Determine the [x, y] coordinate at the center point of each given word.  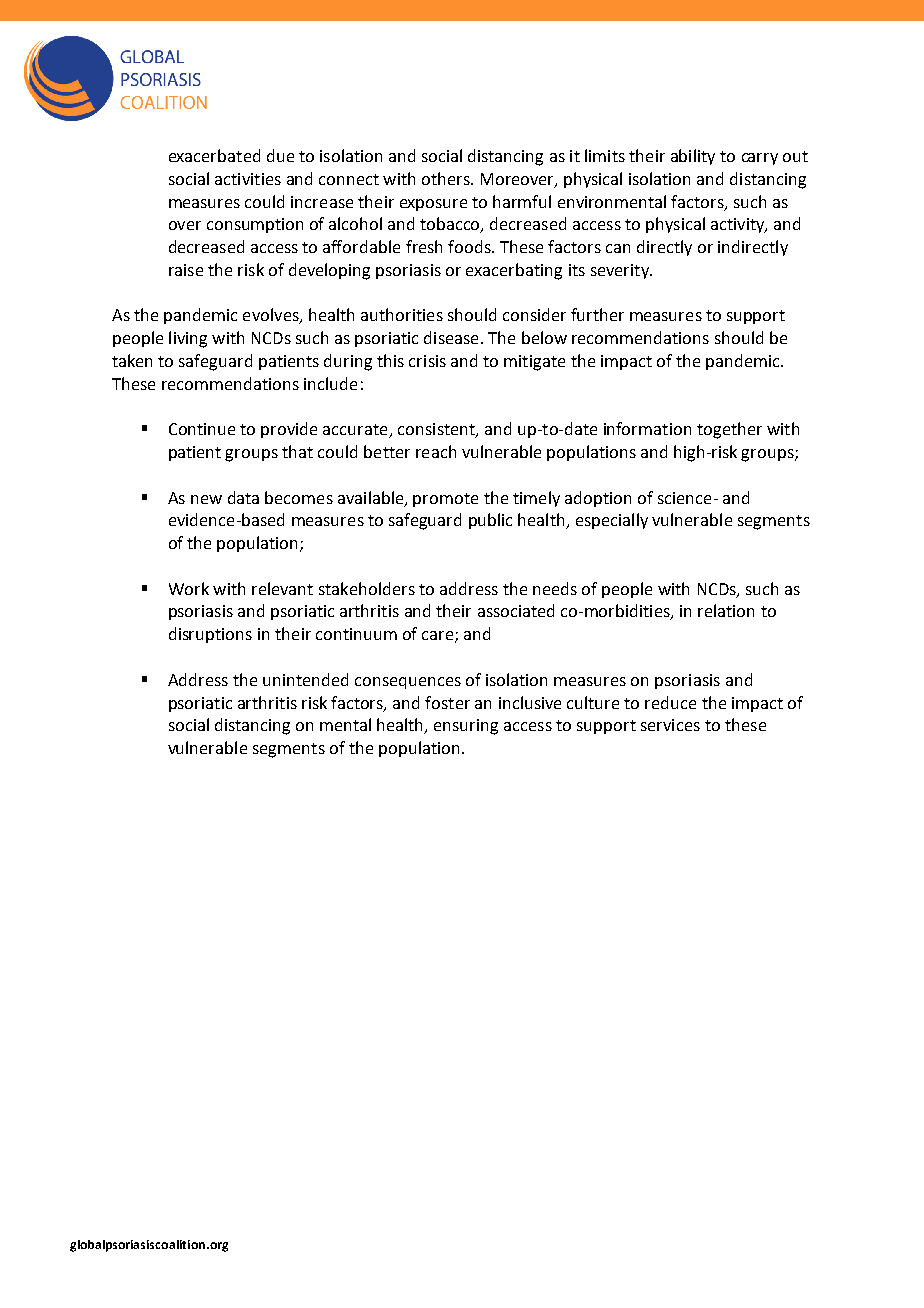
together [729, 430]
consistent [437, 430]
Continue [202, 429]
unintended [305, 679]
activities [248, 179]
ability [693, 157]
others [447, 178]
